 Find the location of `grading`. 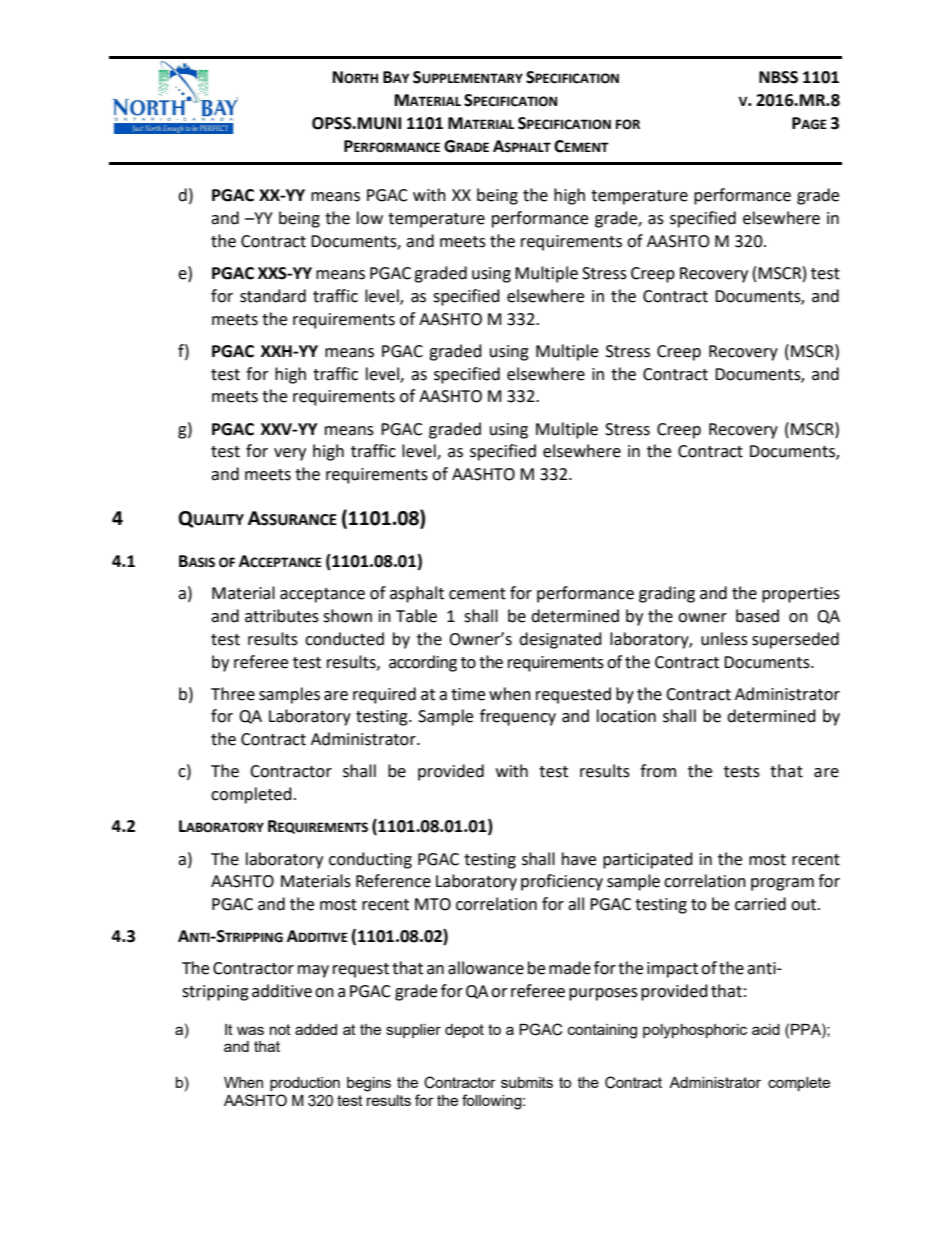

grading is located at coordinates (667, 594).
